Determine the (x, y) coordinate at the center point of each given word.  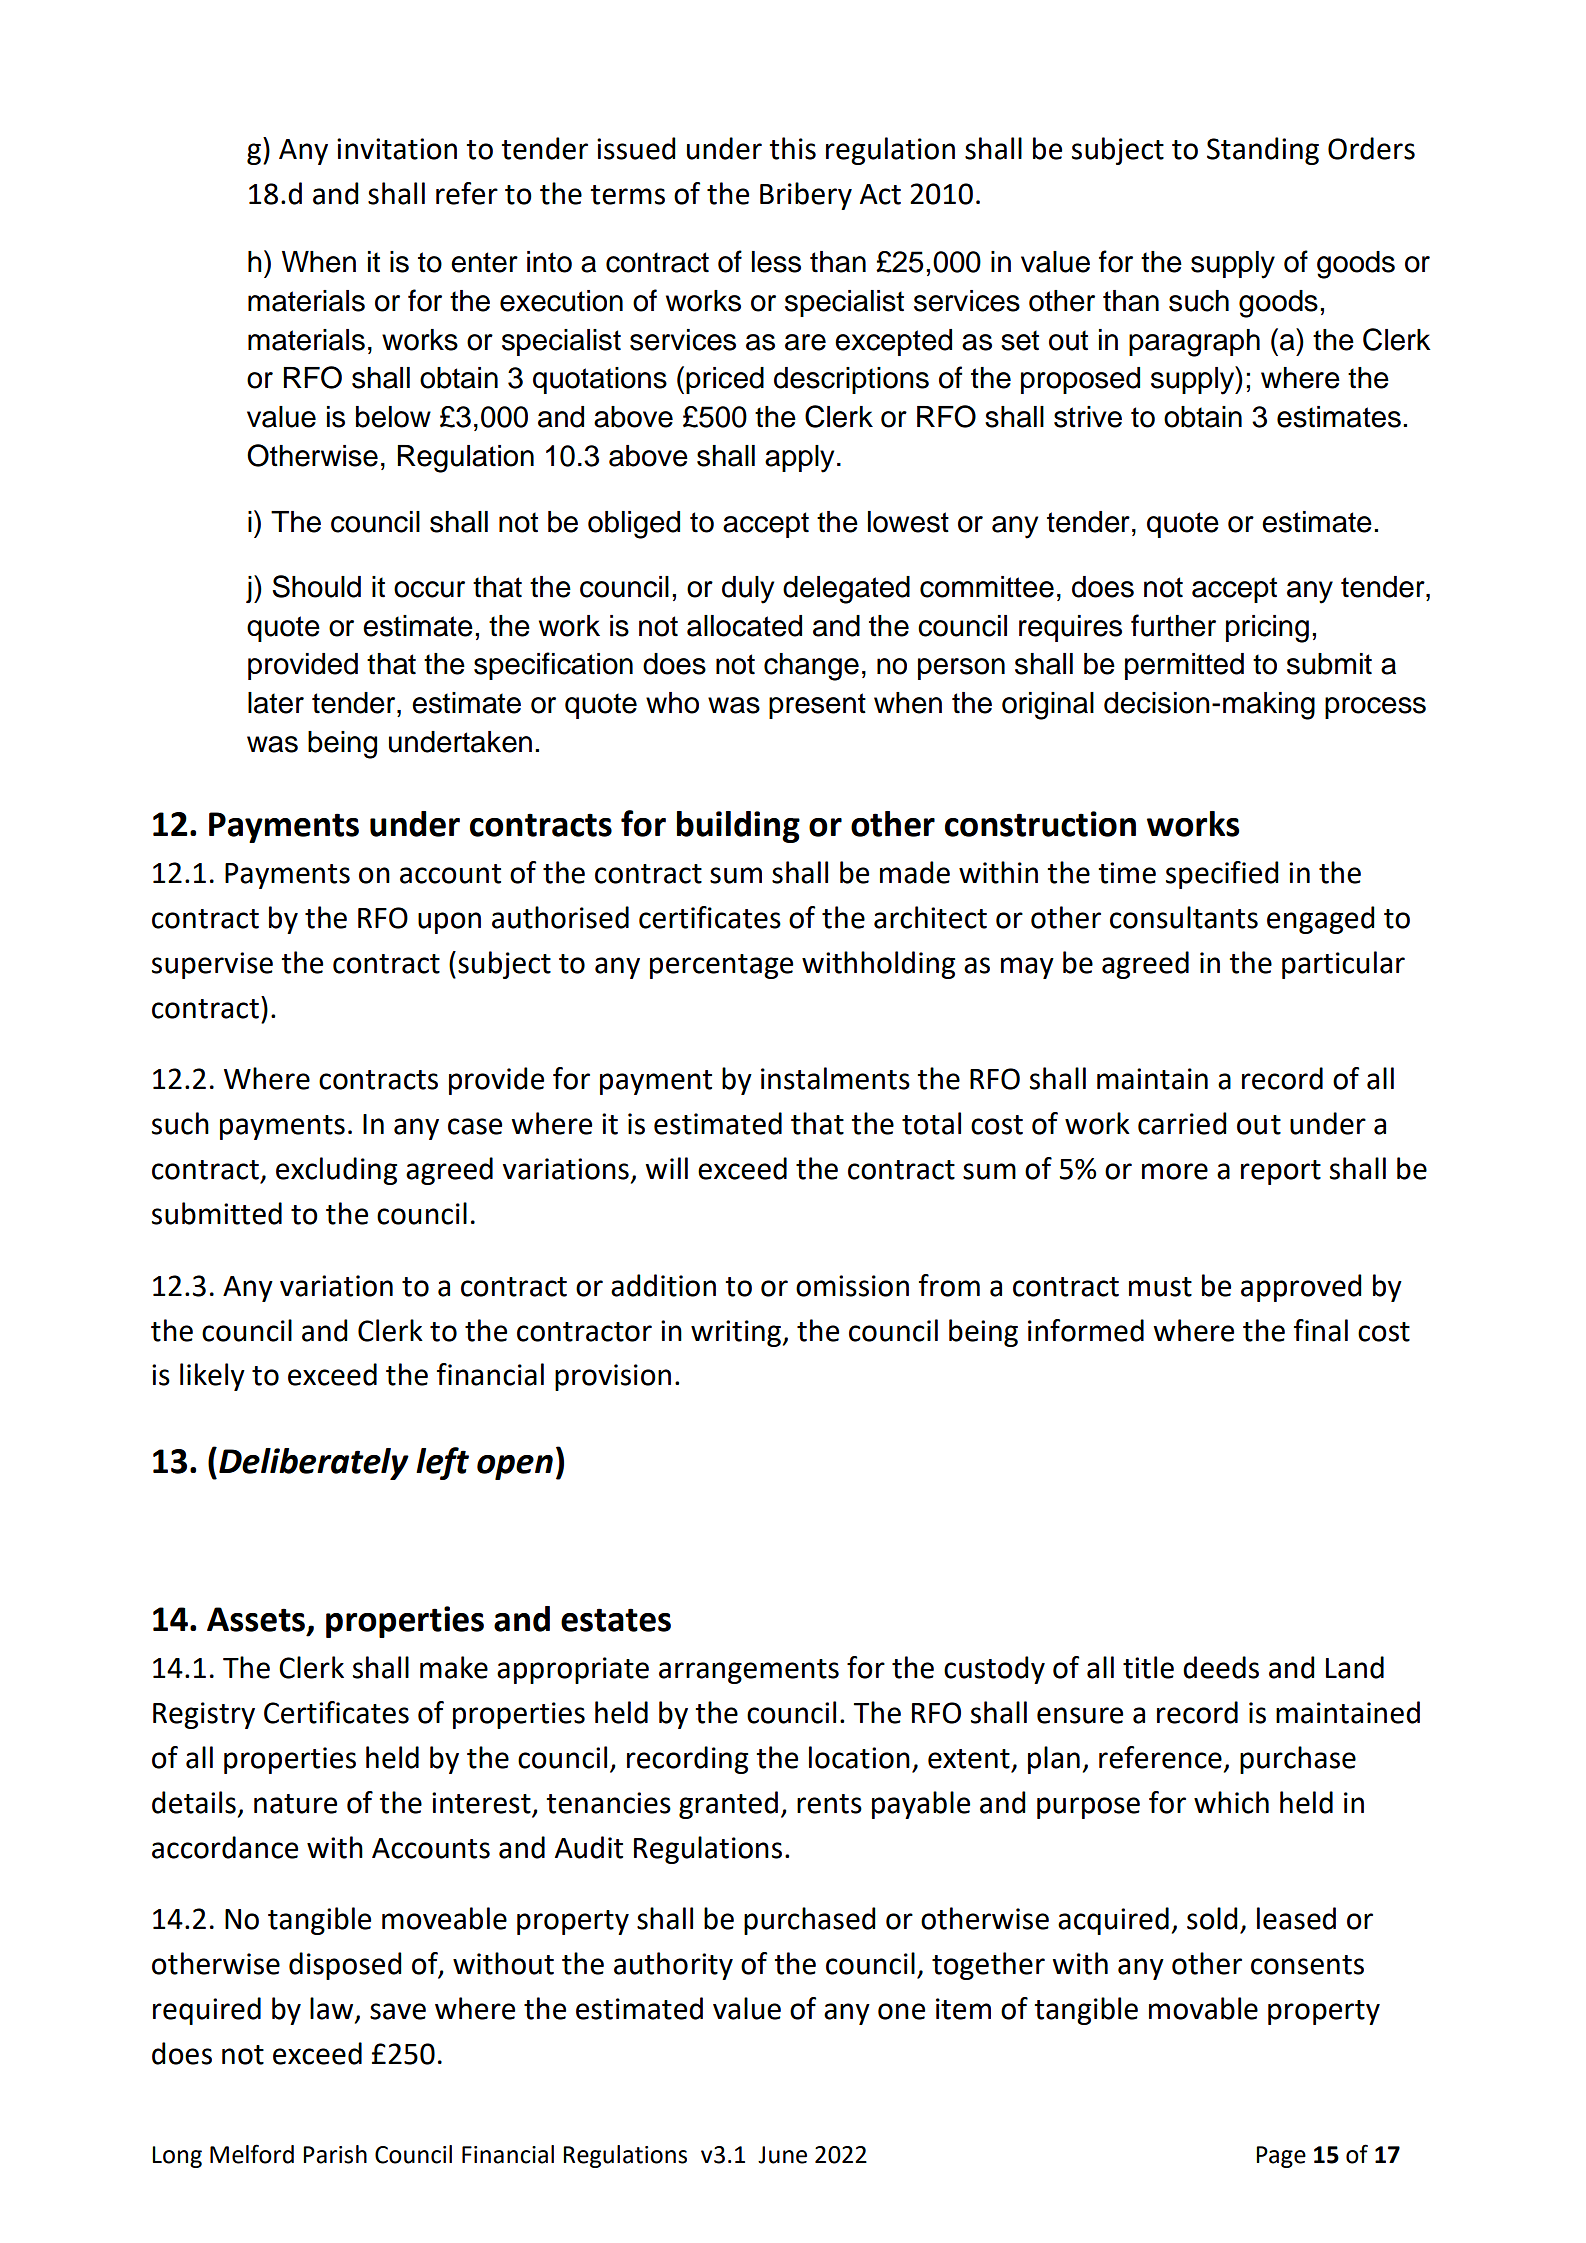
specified (1222, 875)
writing (737, 1333)
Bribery (806, 196)
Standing (1263, 151)
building (738, 827)
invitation (397, 149)
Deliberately (314, 1464)
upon (449, 923)
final (1321, 1330)
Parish (335, 2154)
